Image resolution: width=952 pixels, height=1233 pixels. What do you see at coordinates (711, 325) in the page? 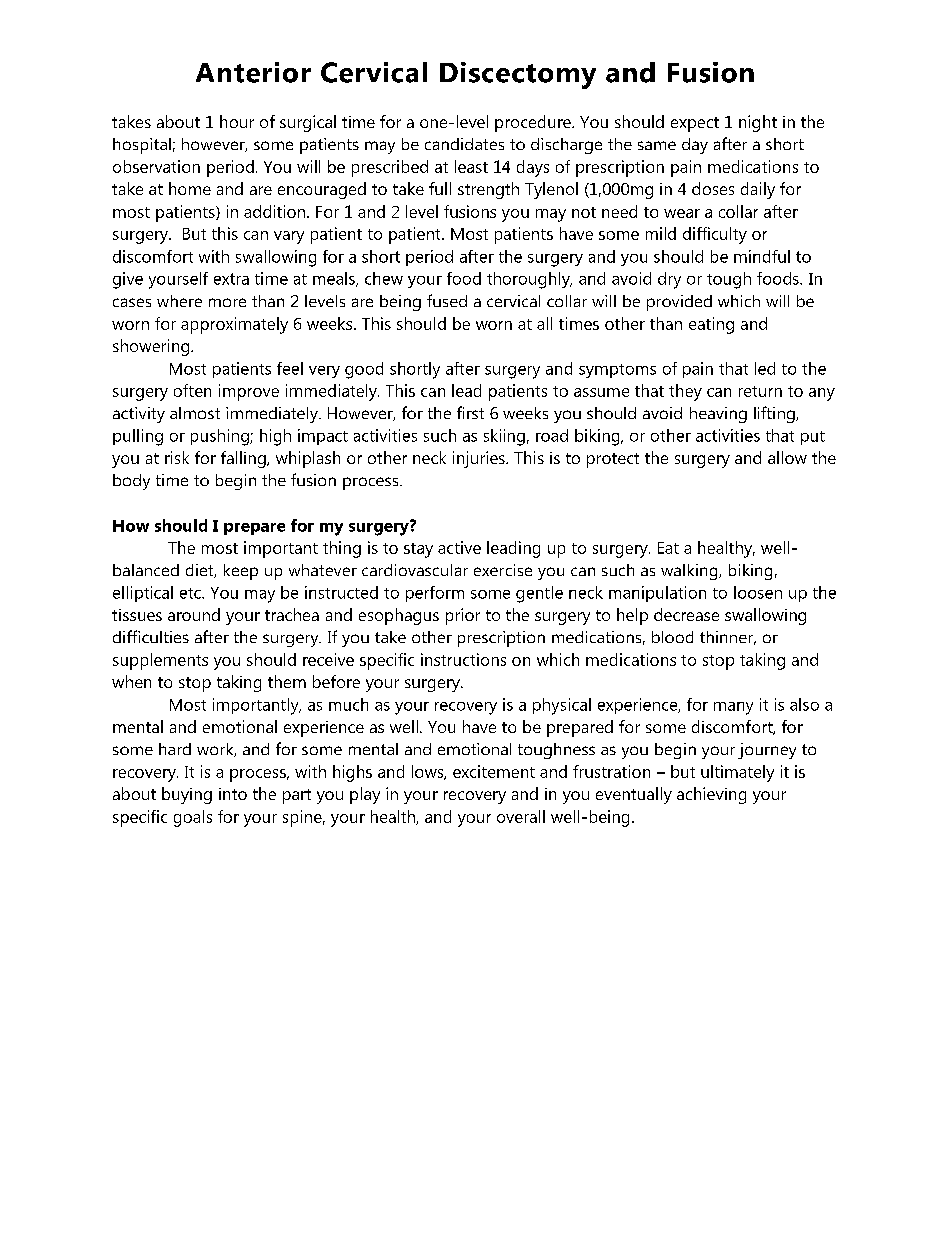
I see `eating` at bounding box center [711, 325].
